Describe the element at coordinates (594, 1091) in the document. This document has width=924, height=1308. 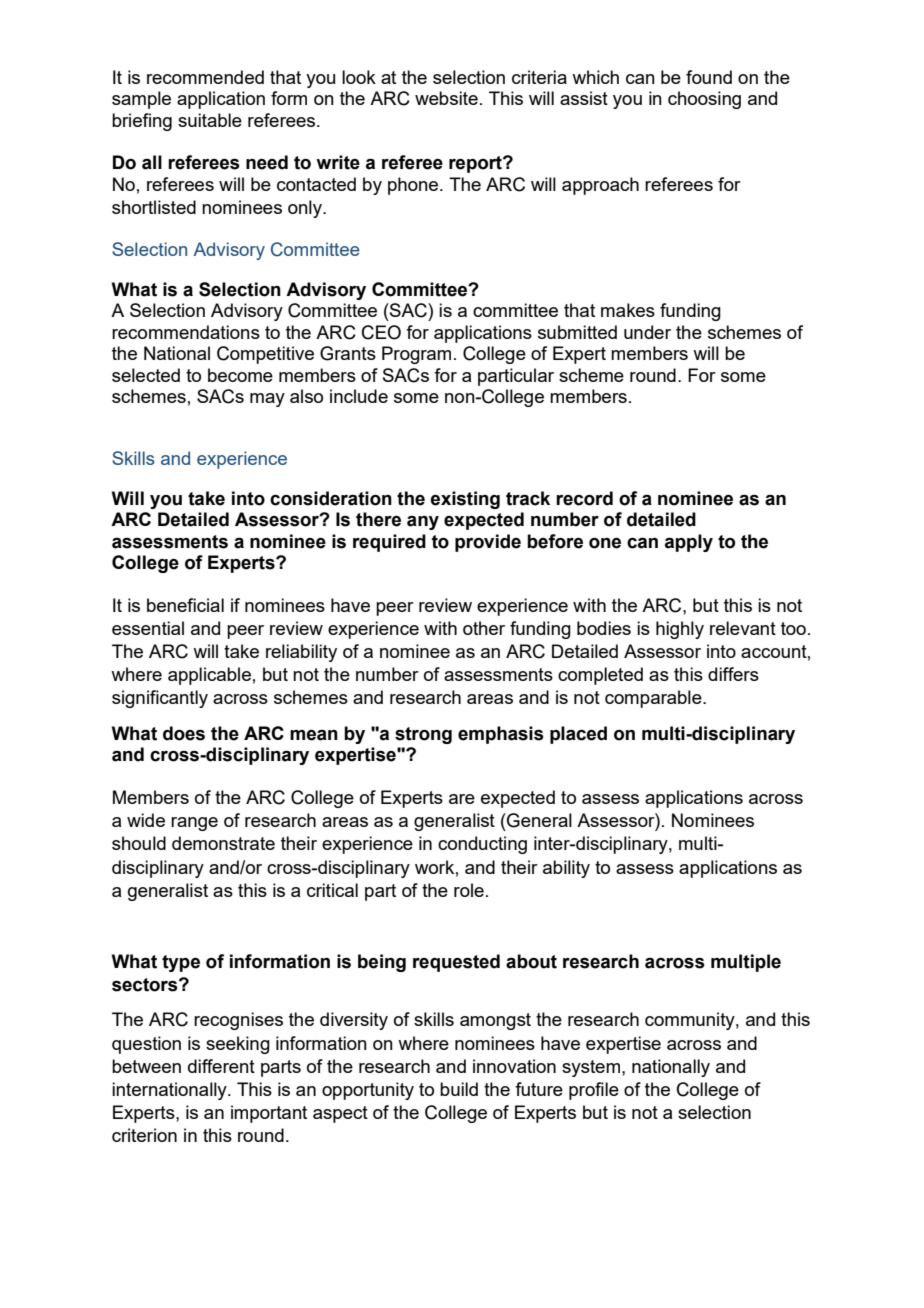
I see `profile` at that location.
